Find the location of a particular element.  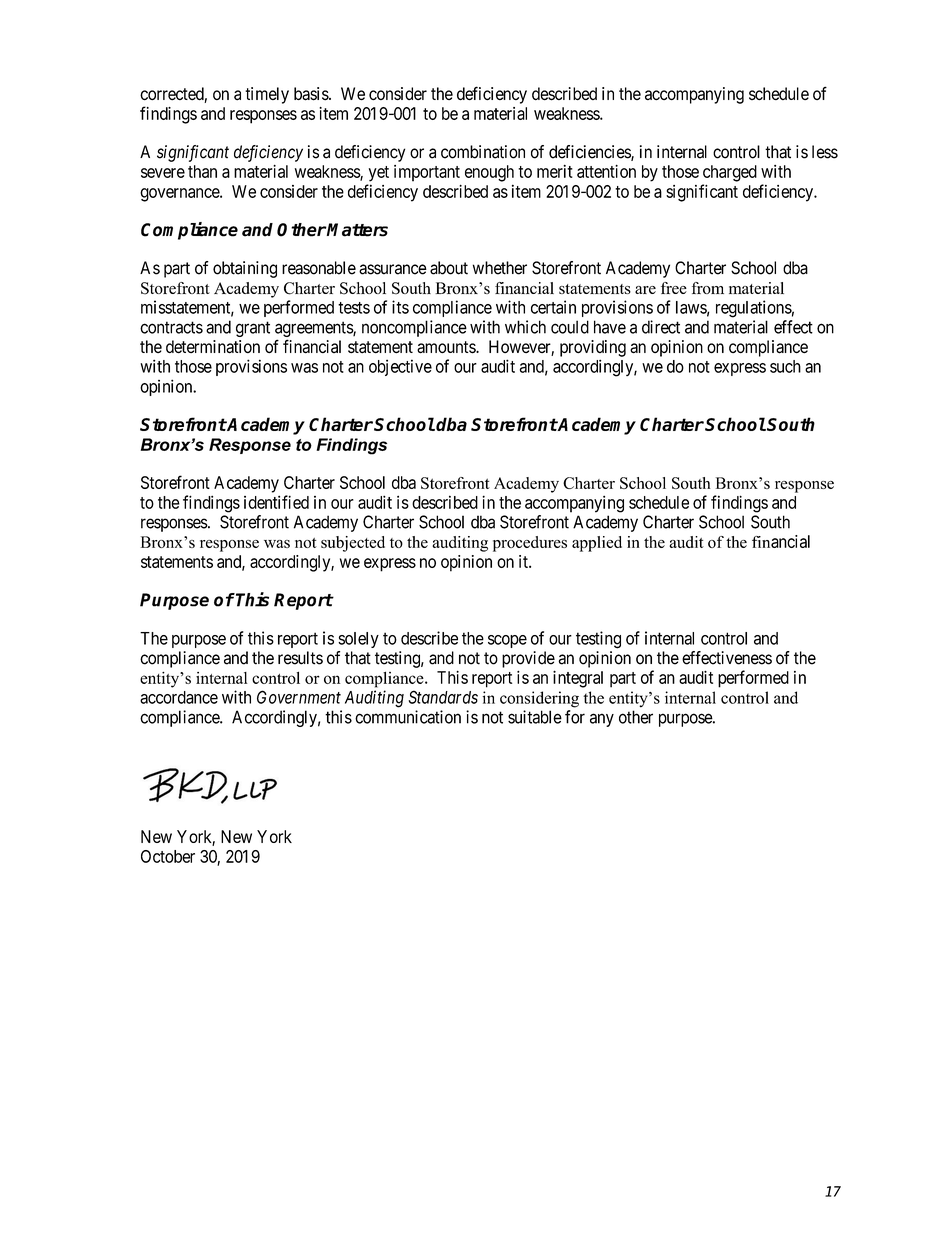

results is located at coordinates (300, 658).
